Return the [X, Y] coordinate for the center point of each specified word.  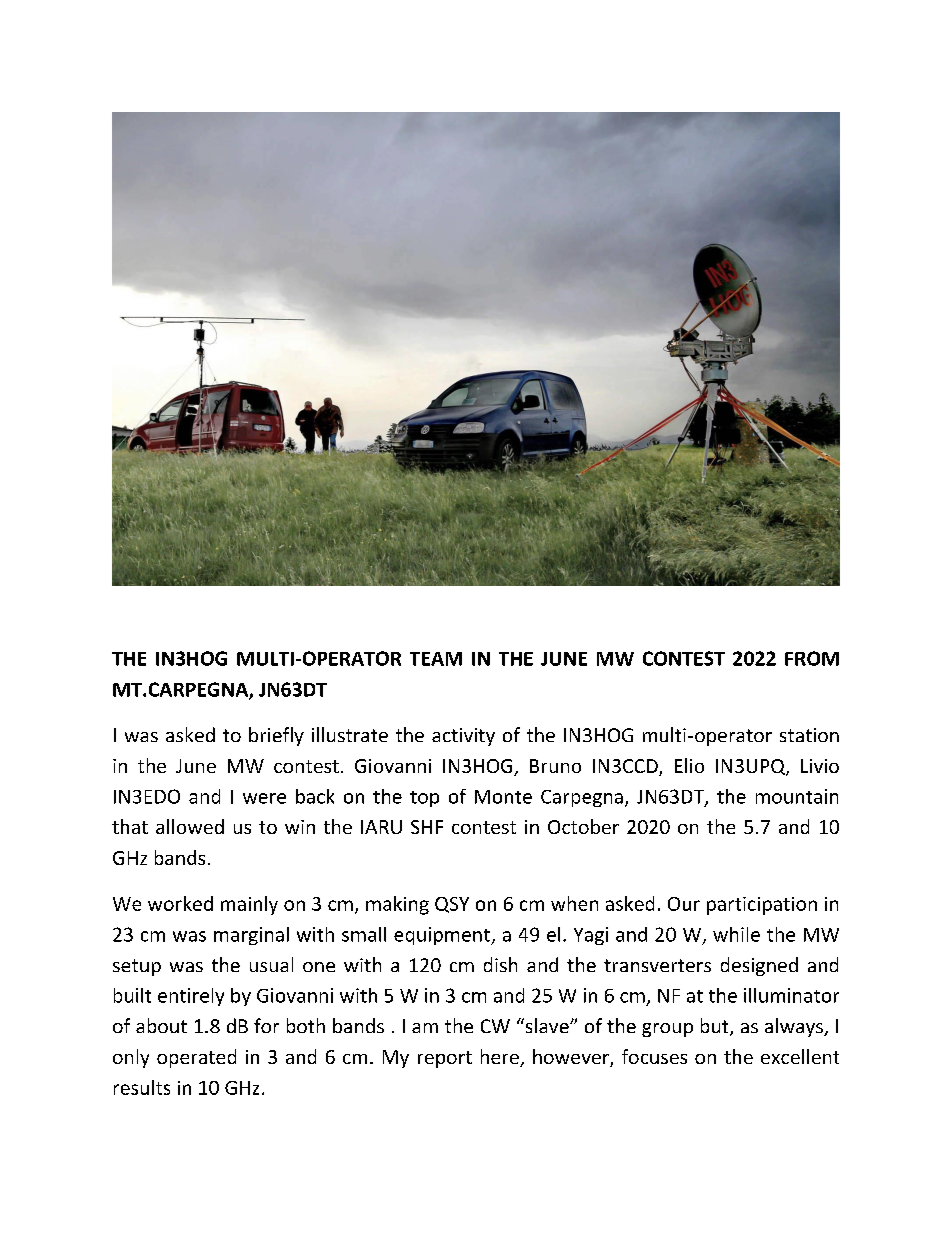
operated [196, 1058]
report [445, 1059]
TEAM [436, 659]
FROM [812, 658]
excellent [800, 1056]
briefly [276, 736]
